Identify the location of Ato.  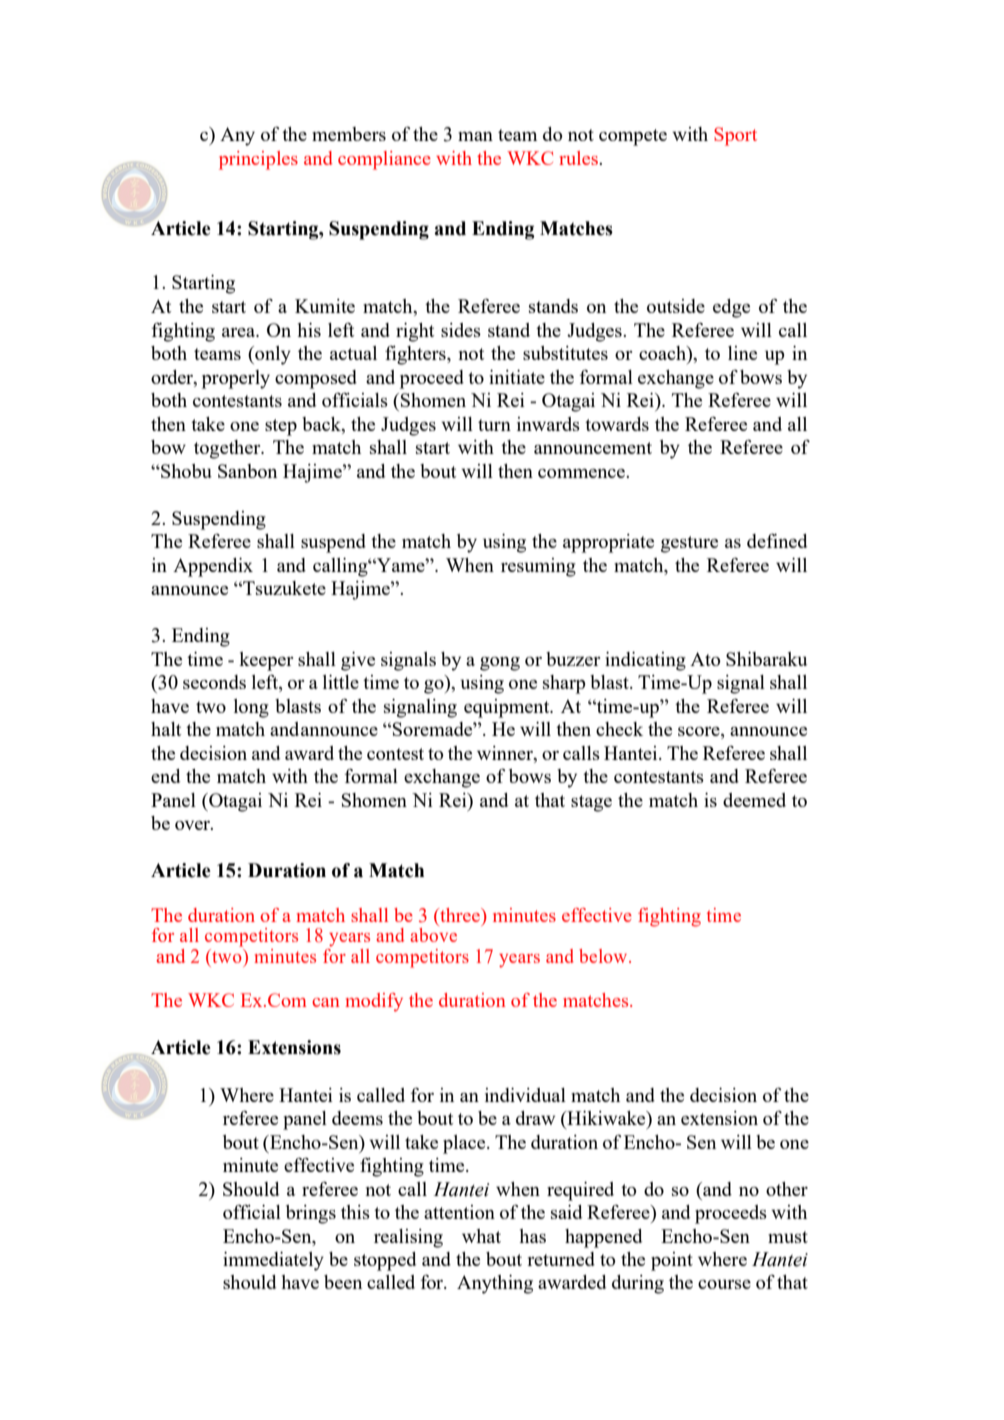
(705, 659).
